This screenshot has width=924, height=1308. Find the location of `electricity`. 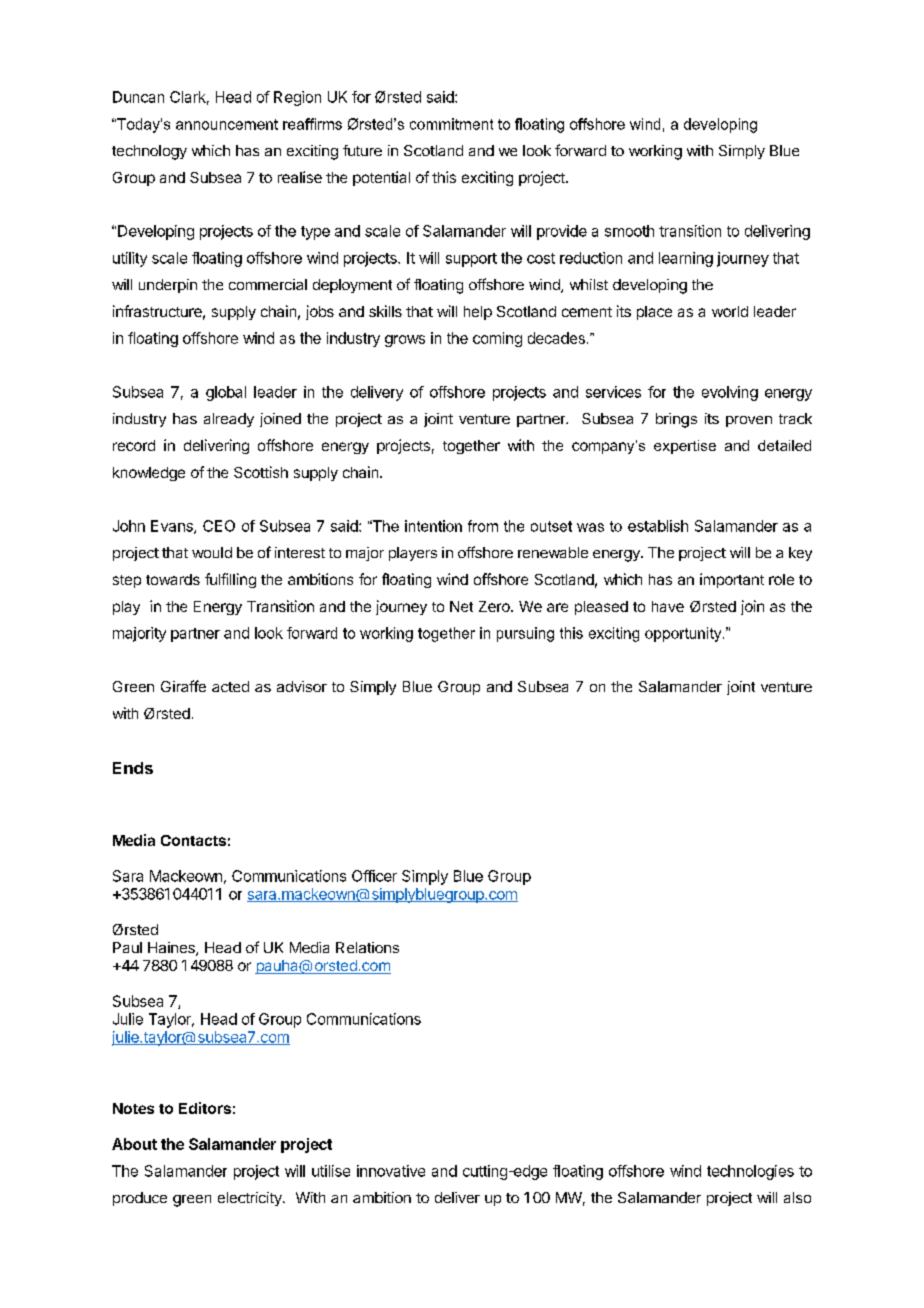

electricity is located at coordinates (251, 1199).
